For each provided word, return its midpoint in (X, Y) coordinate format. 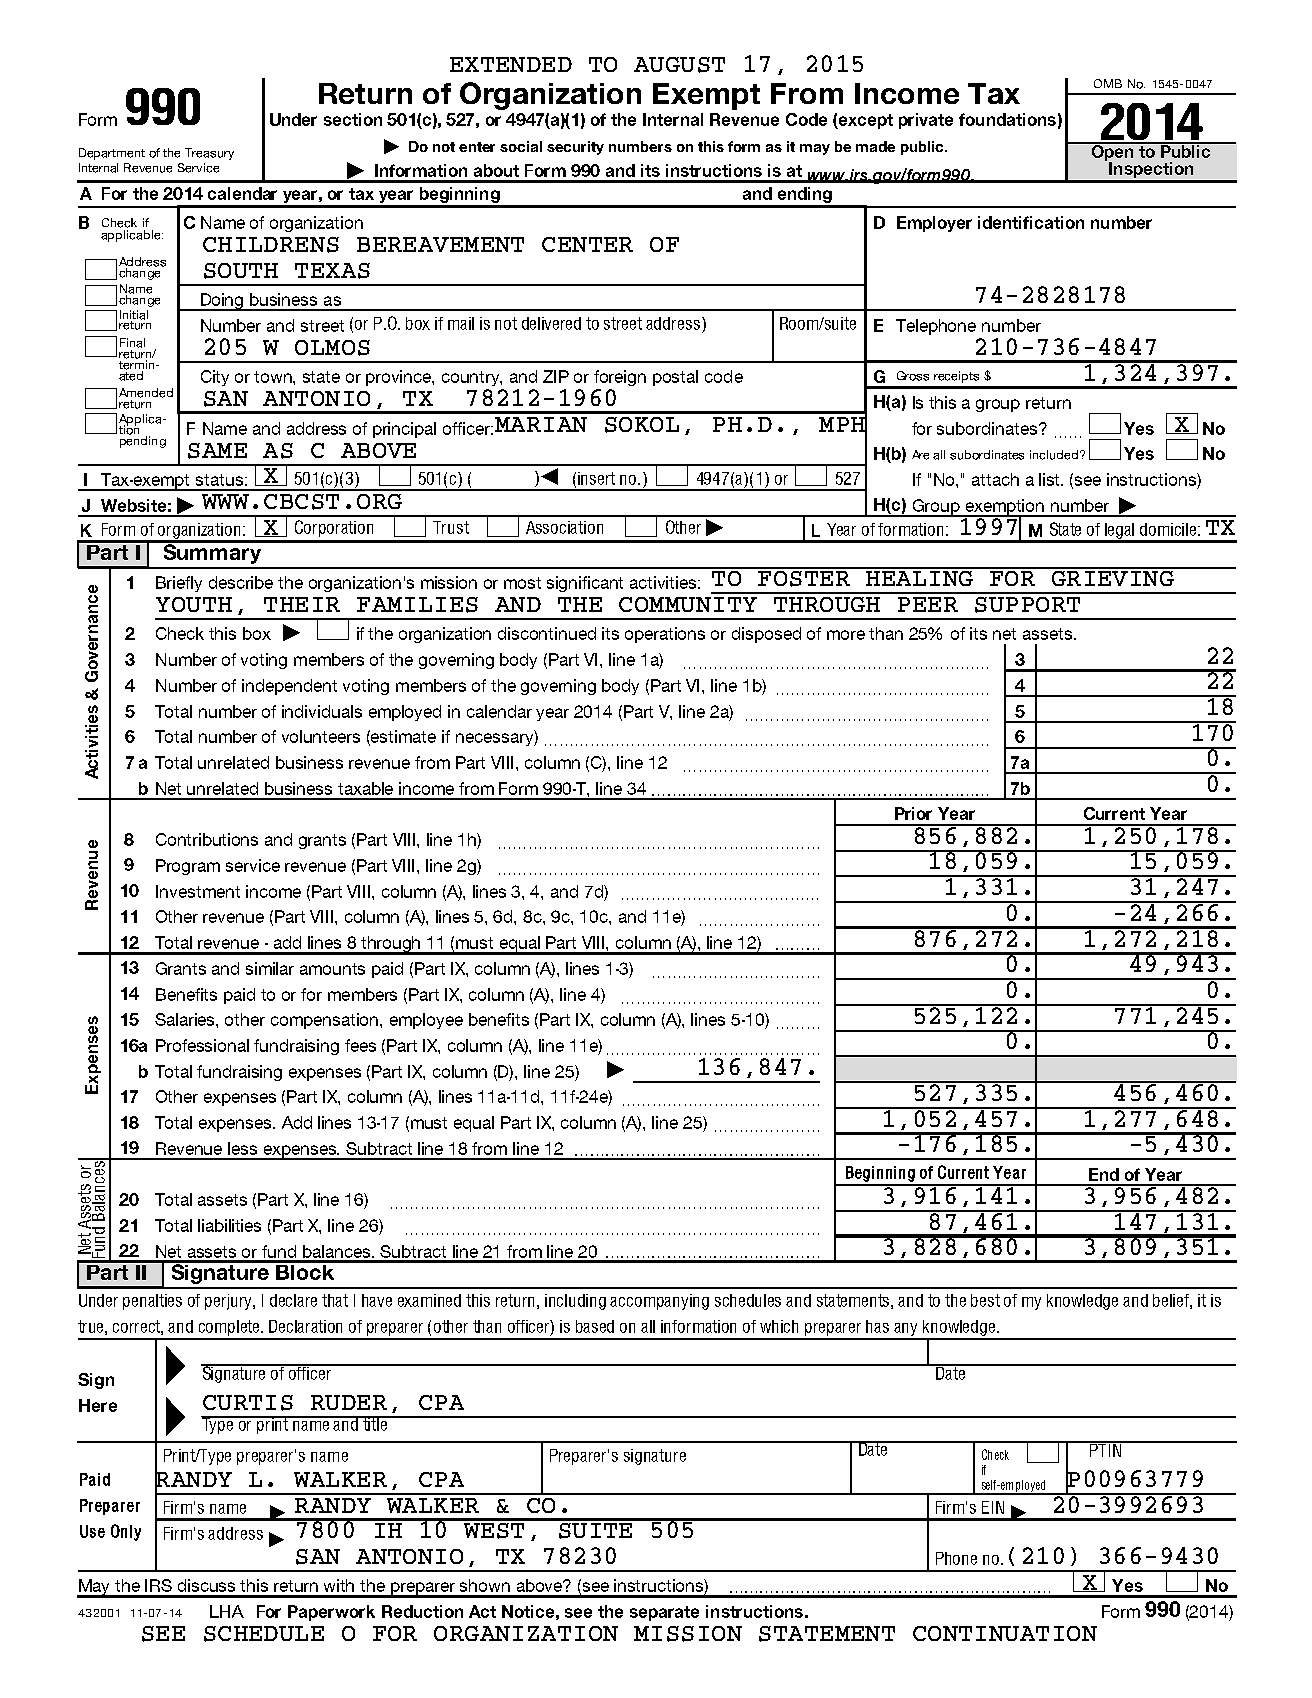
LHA (227, 1611)
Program (188, 867)
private (926, 121)
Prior (913, 813)
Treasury (209, 154)
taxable (365, 788)
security (575, 148)
